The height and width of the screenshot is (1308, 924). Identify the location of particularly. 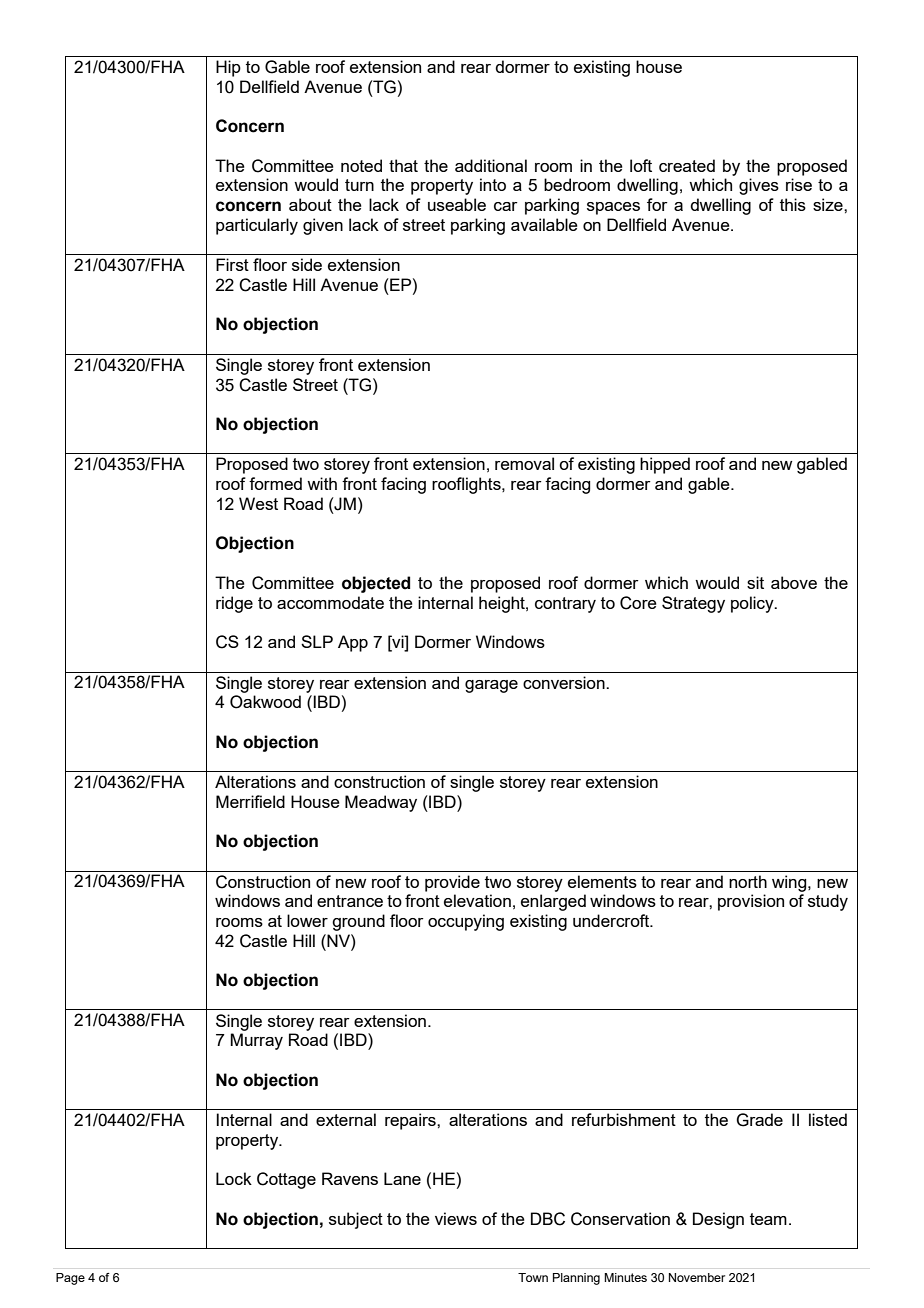
(257, 226).
